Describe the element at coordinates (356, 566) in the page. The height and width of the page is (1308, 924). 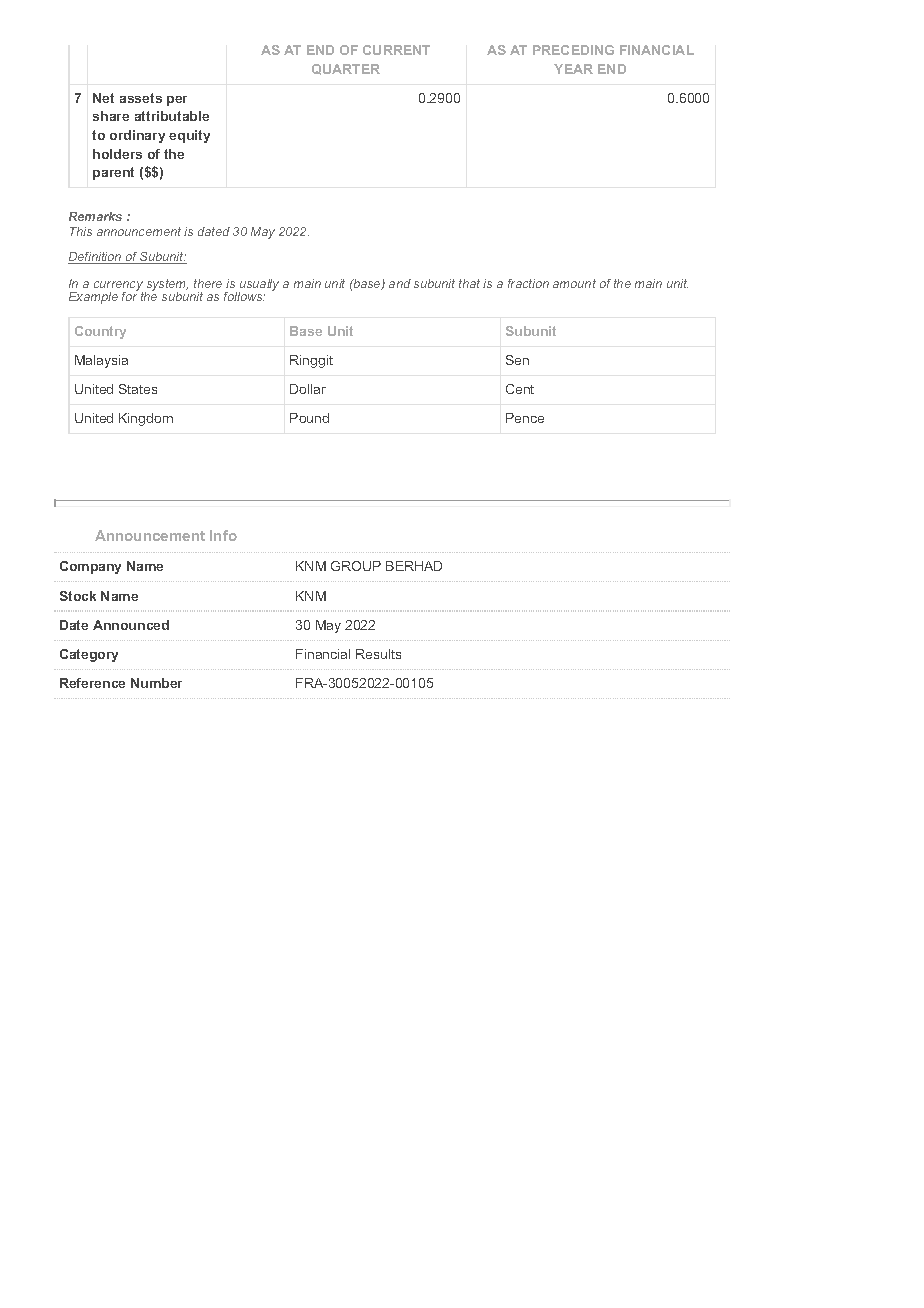
I see `GROUP` at that location.
